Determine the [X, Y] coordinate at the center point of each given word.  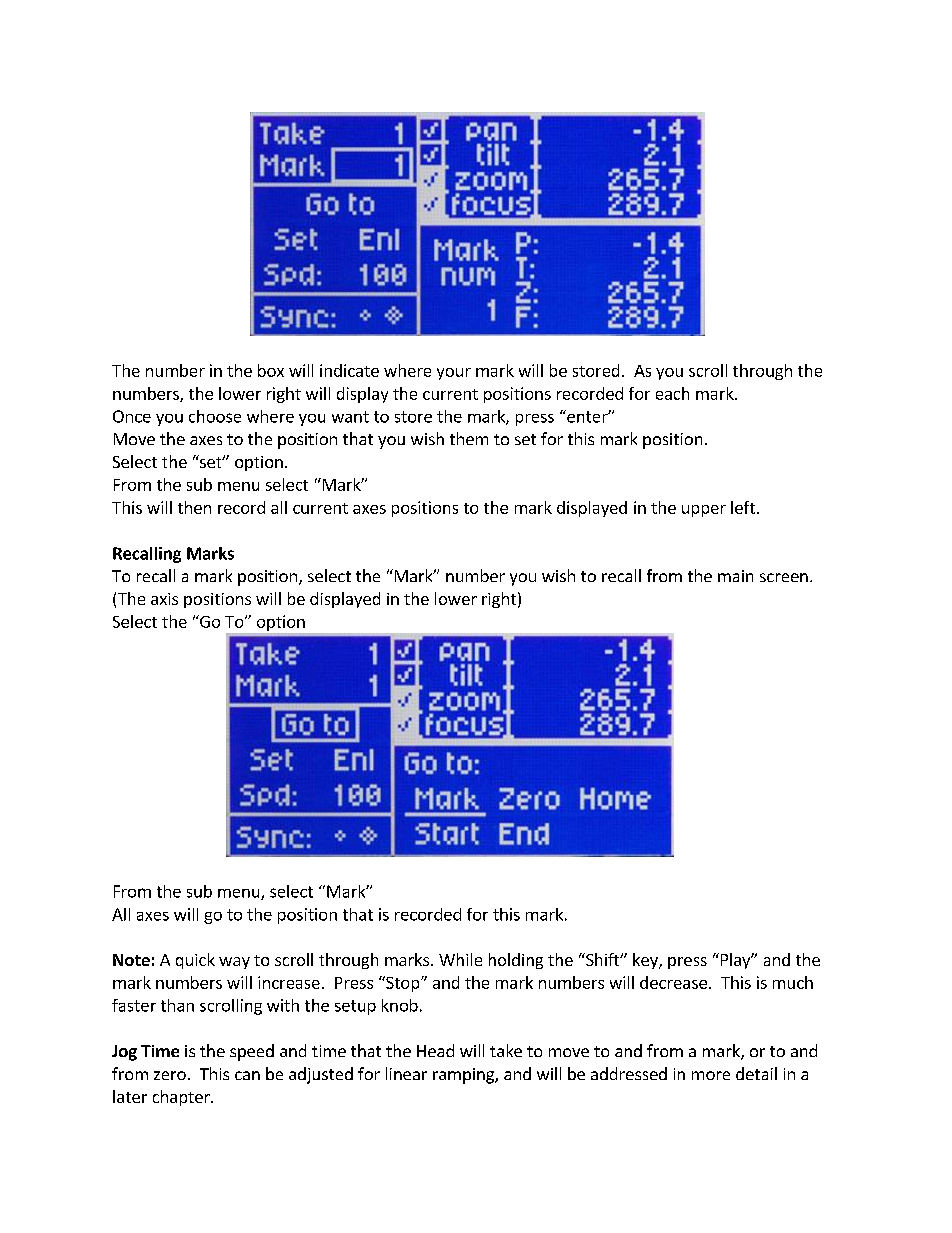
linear [406, 1073]
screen [784, 577]
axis [164, 599]
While [460, 959]
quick [195, 961]
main [735, 576]
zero [170, 1075]
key [646, 961]
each [672, 393]
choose [215, 416]
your [454, 374]
